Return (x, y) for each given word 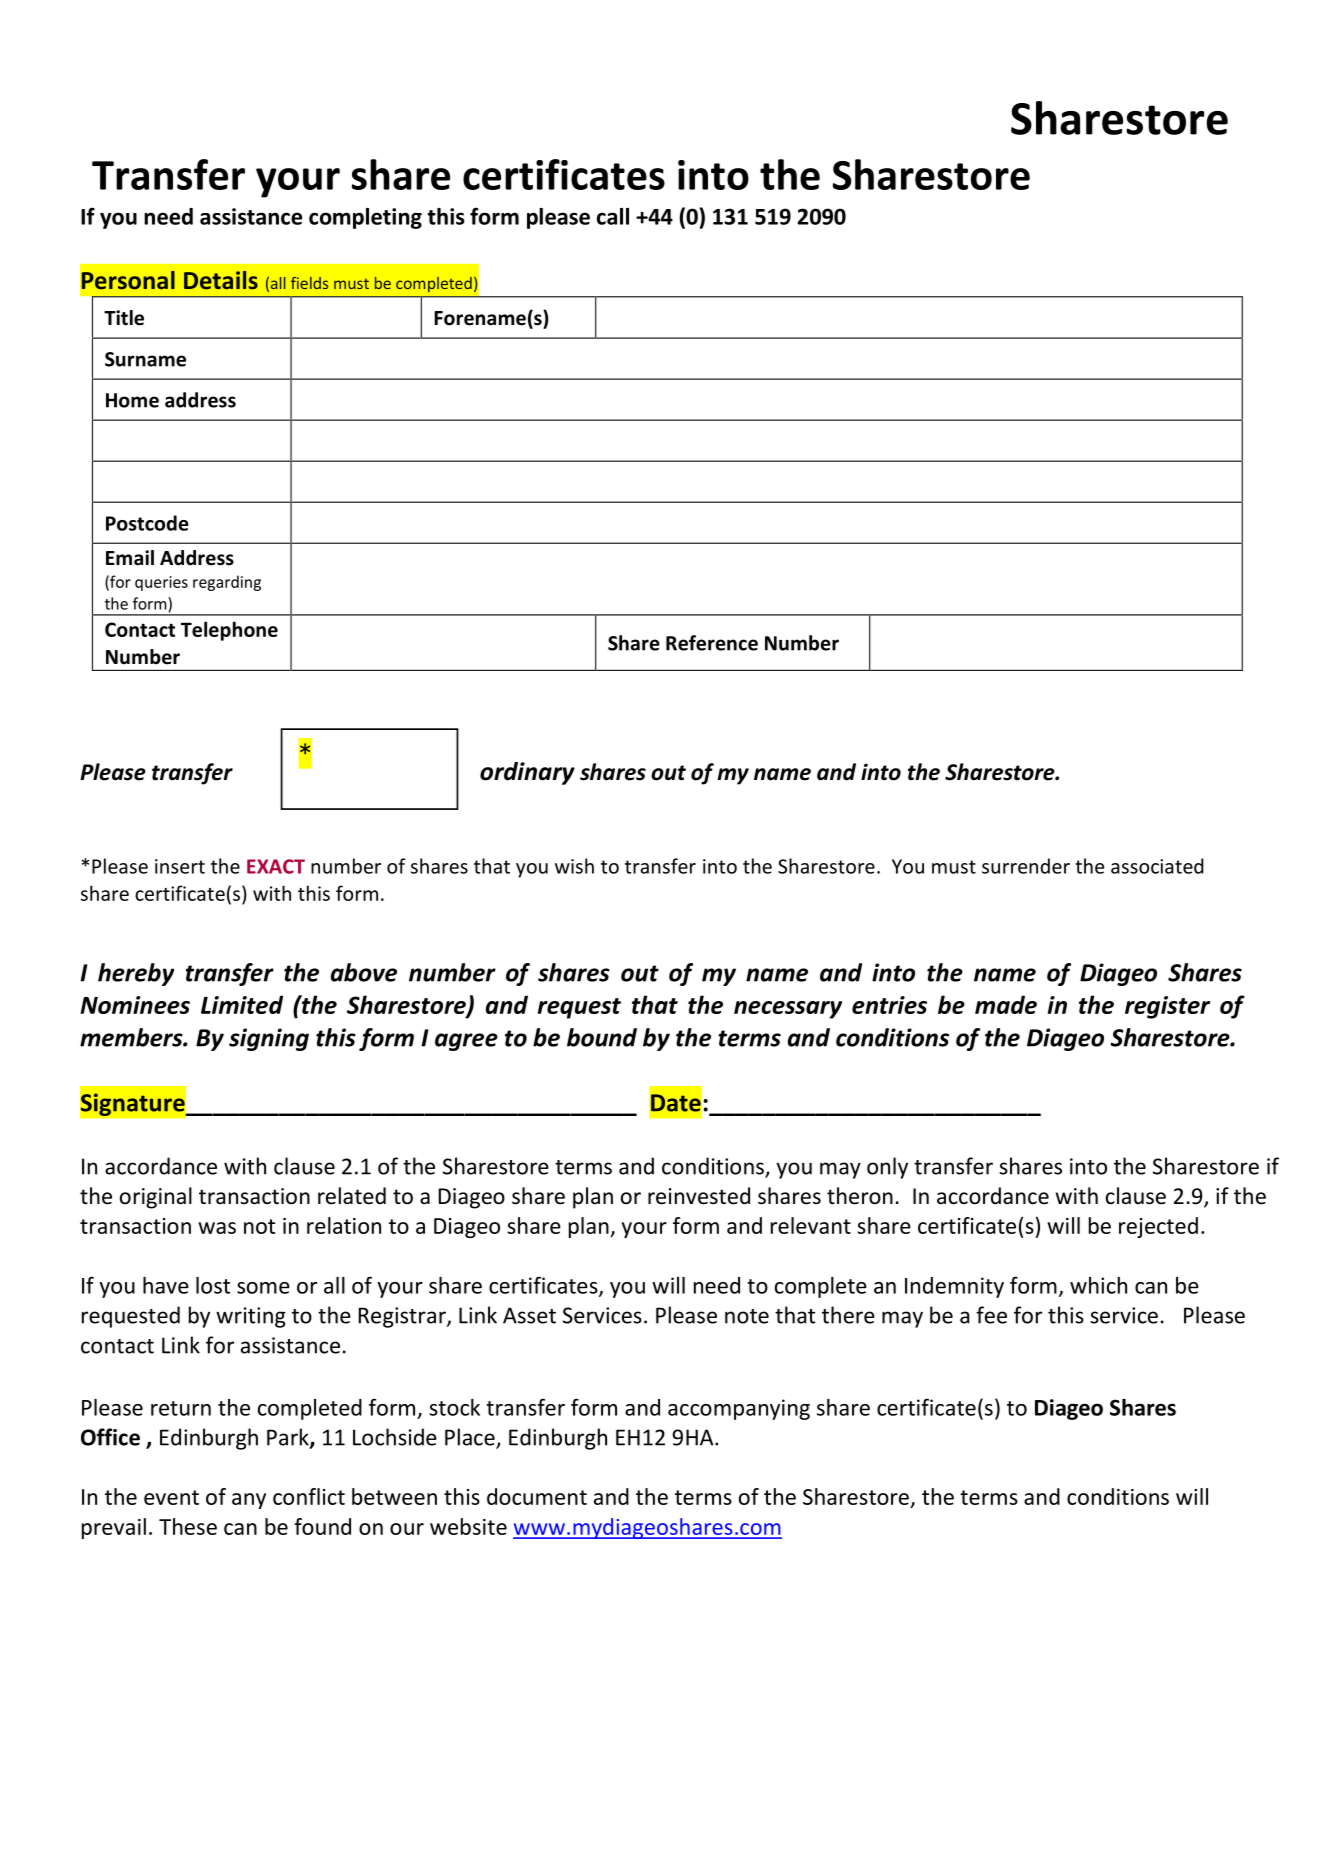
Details (221, 280)
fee (991, 1315)
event (171, 1497)
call (613, 216)
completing (365, 218)
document (537, 1496)
